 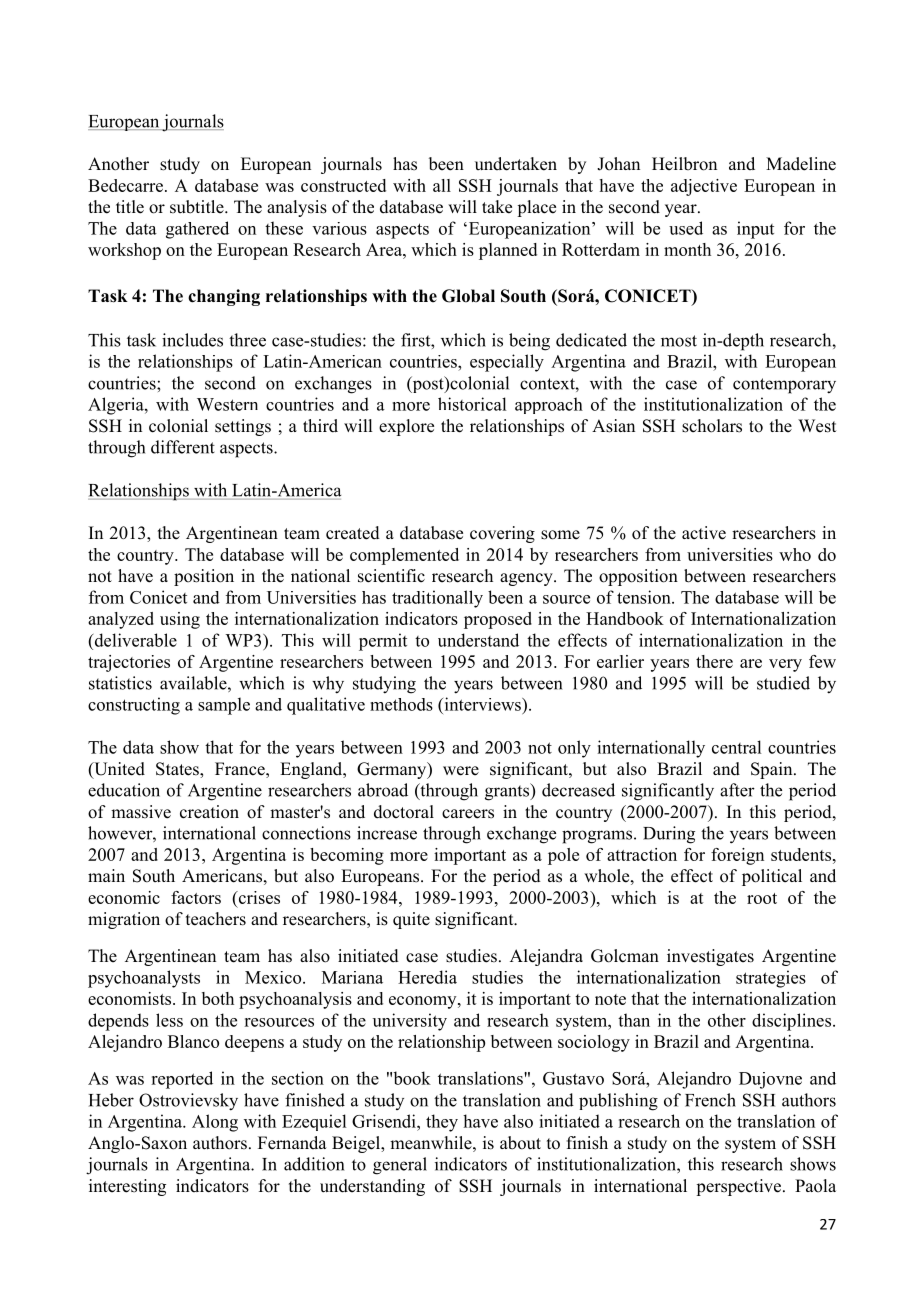 I want to click on adjective, so click(x=704, y=187).
